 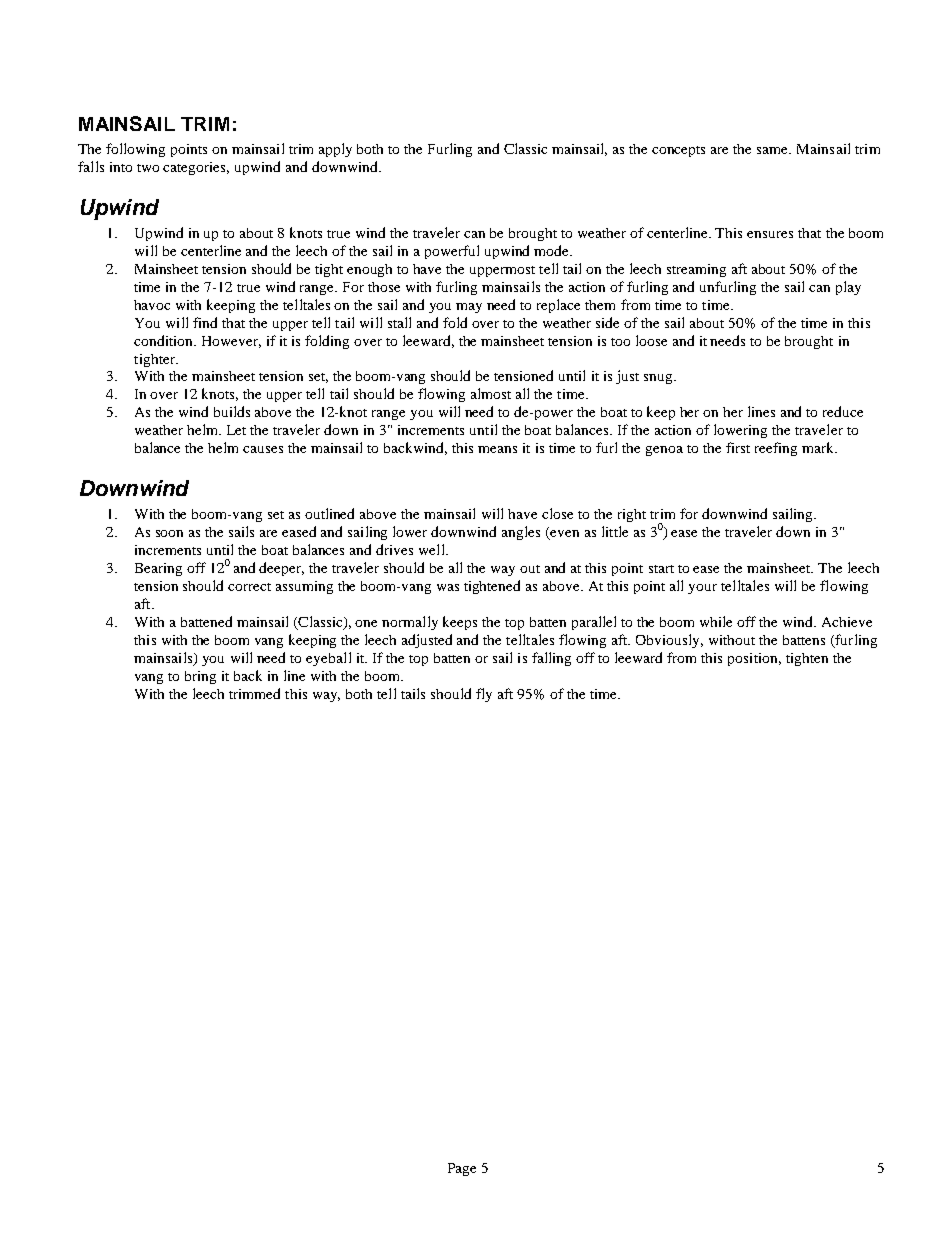 I want to click on while, so click(x=716, y=621).
